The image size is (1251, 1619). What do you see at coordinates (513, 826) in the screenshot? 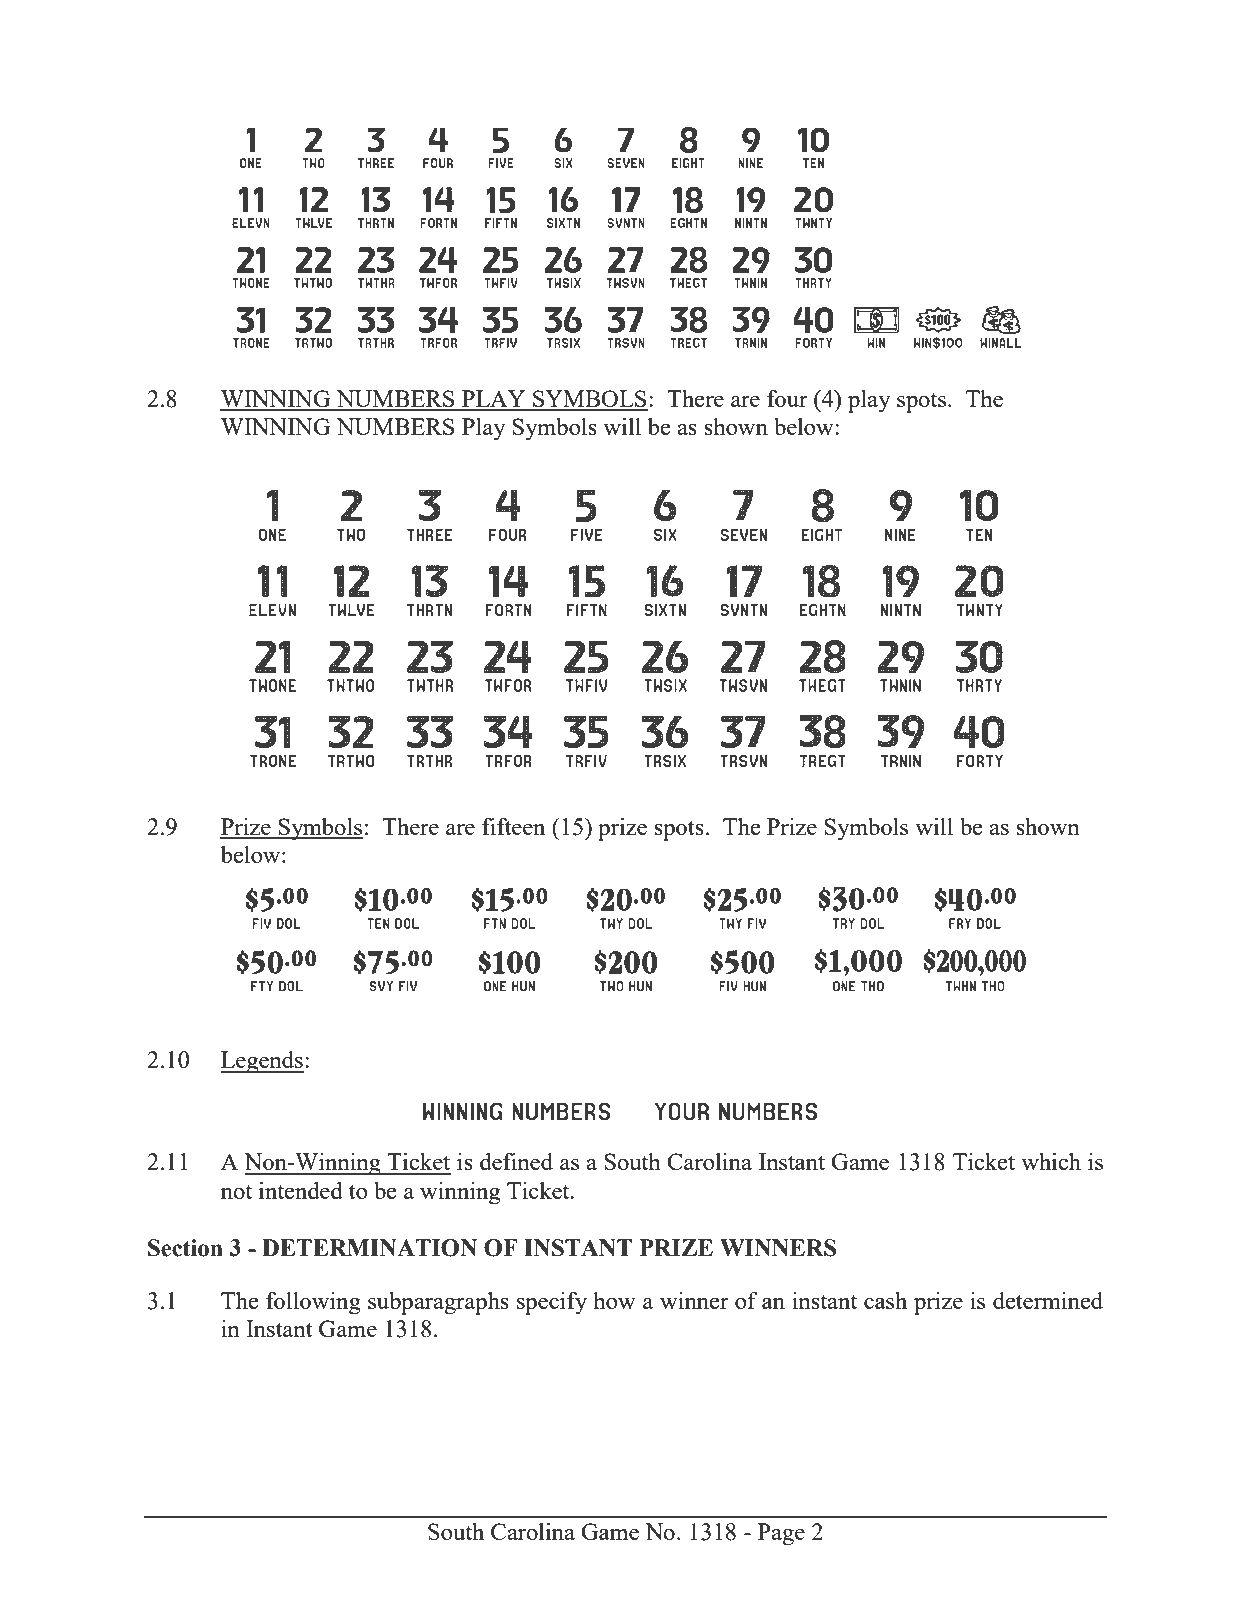
I see `fifteen` at bounding box center [513, 826].
